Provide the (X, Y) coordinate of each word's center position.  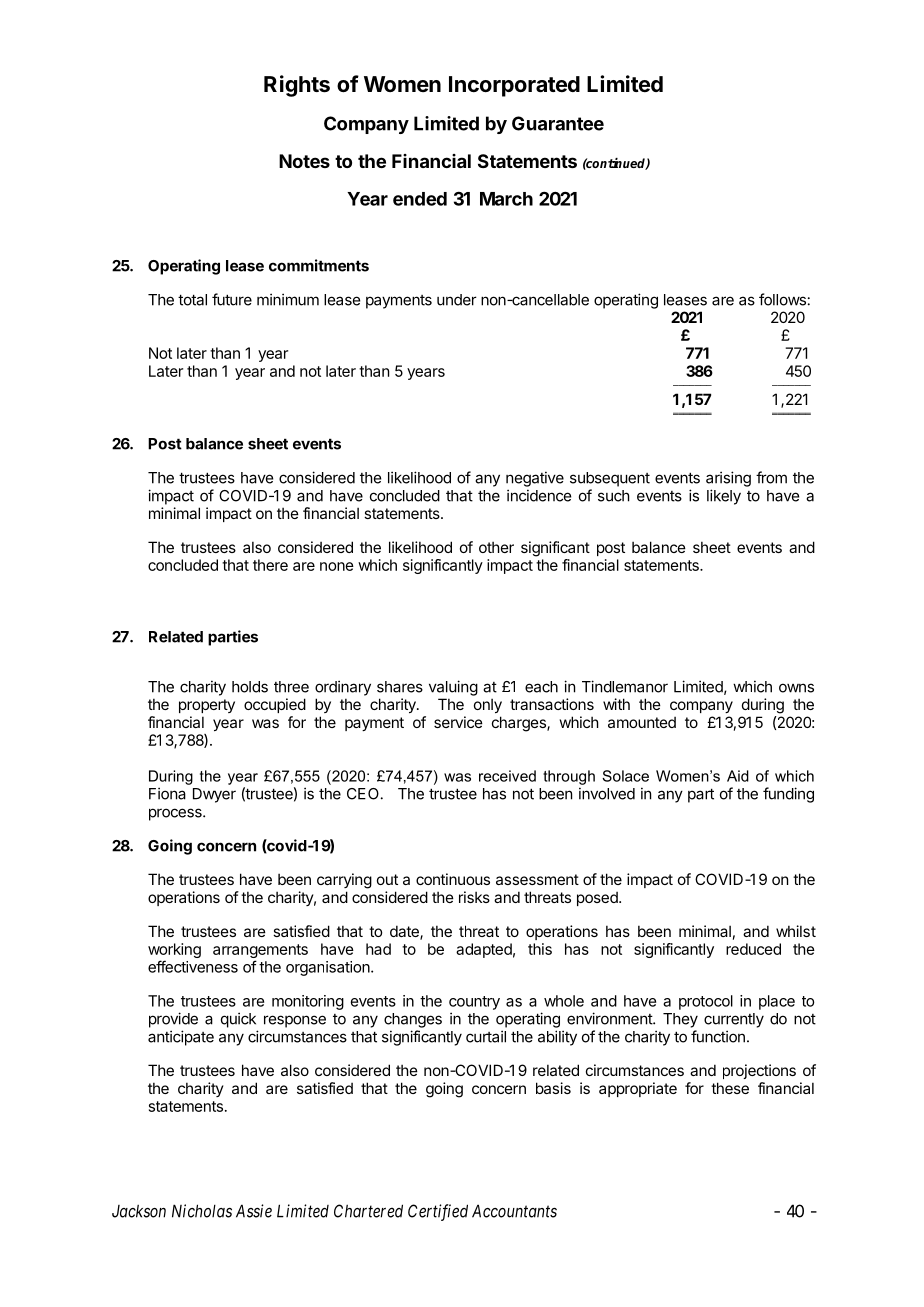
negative (535, 479)
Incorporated (514, 86)
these (730, 1088)
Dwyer (214, 795)
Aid (738, 776)
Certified (438, 1212)
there (270, 565)
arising (728, 479)
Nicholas (202, 1211)
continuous (453, 879)
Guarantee (558, 123)
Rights (297, 86)
